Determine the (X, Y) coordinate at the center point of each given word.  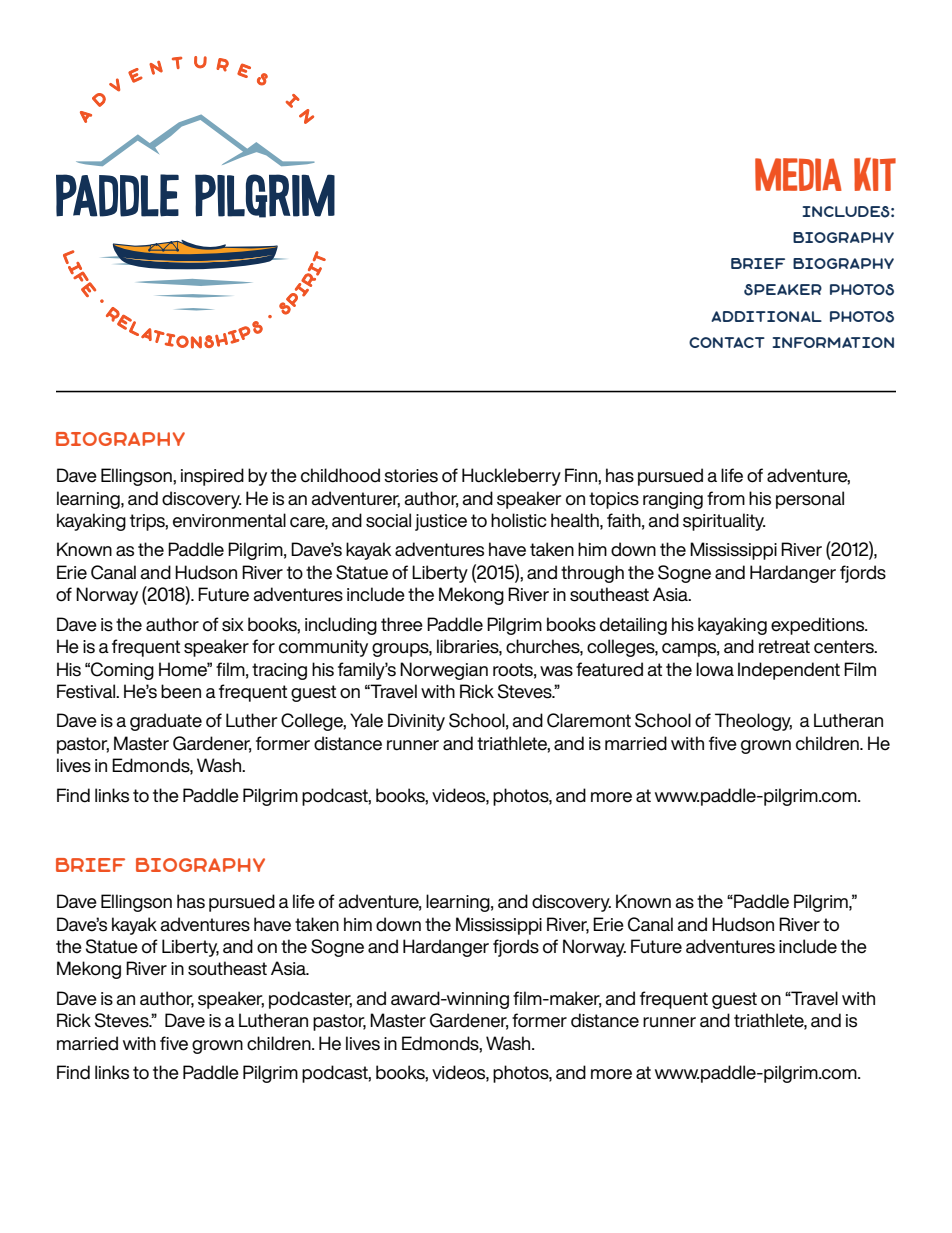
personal (810, 500)
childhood (340, 475)
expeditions (819, 626)
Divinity (416, 722)
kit (875, 174)
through (592, 574)
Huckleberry (511, 477)
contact (727, 342)
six (233, 625)
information (833, 342)
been (181, 691)
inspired (212, 477)
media (798, 174)
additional (766, 316)
